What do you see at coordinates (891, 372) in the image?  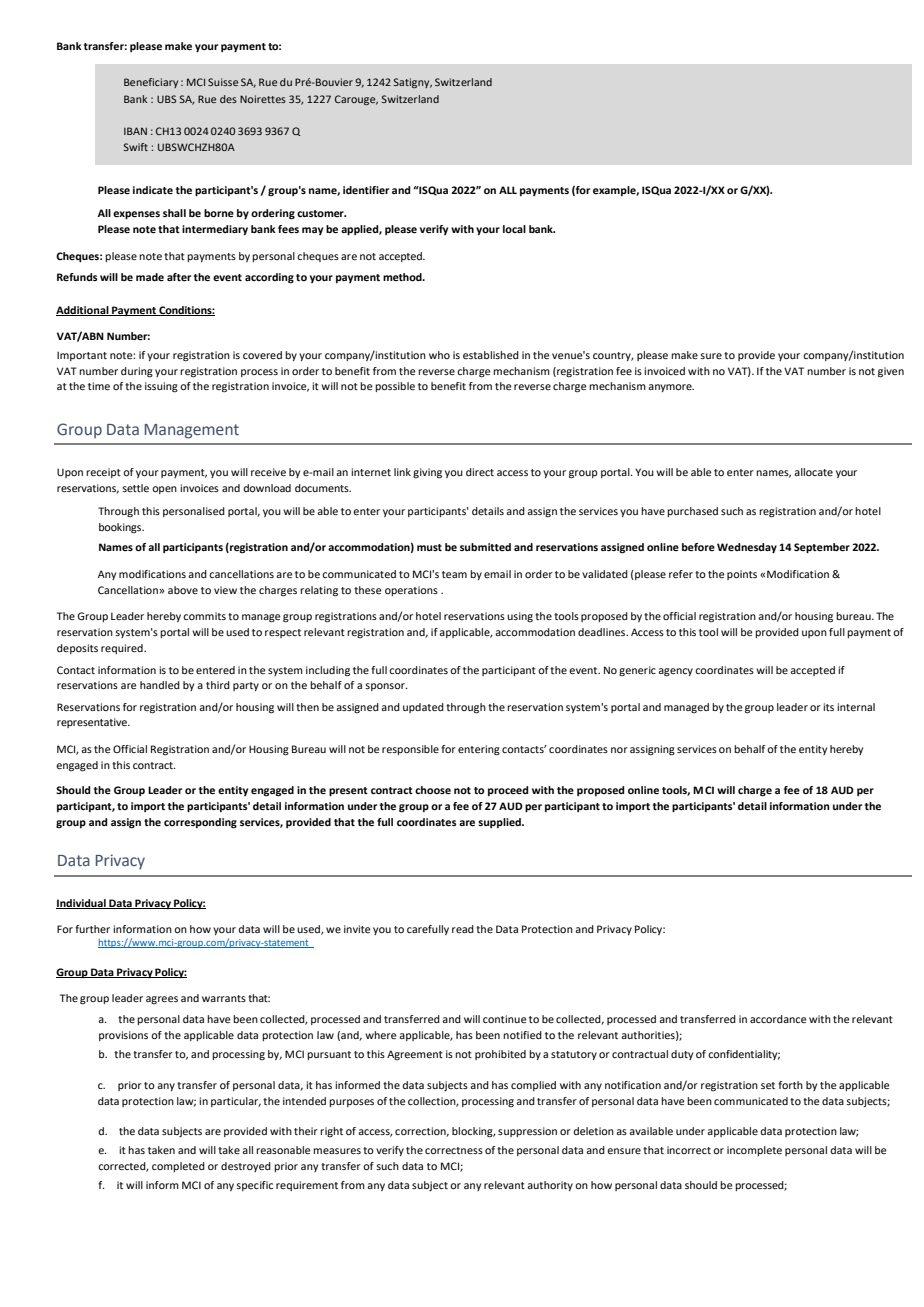 I see `given` at bounding box center [891, 372].
